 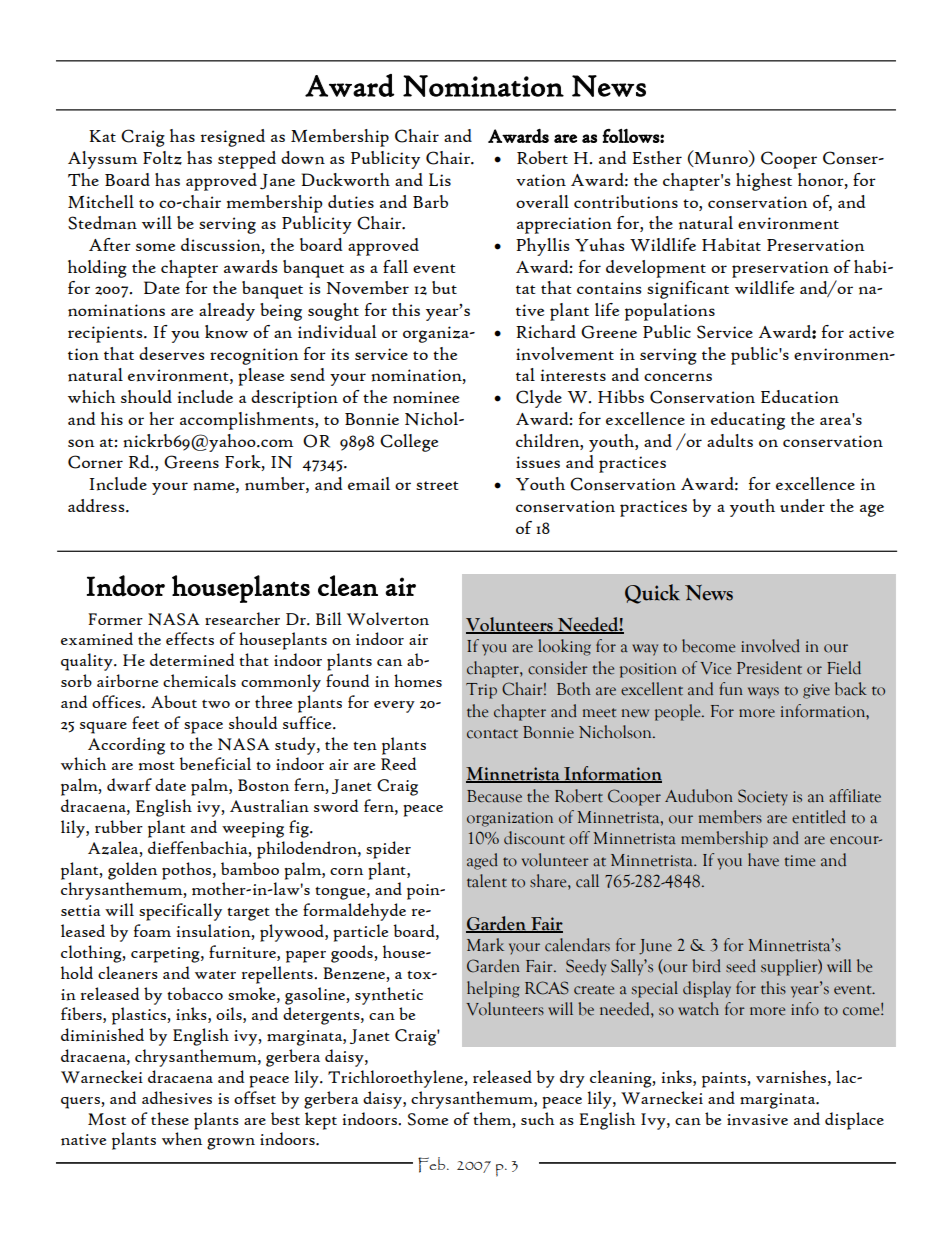 What do you see at coordinates (433, 1165) in the page?
I see `Feb` at bounding box center [433, 1165].
